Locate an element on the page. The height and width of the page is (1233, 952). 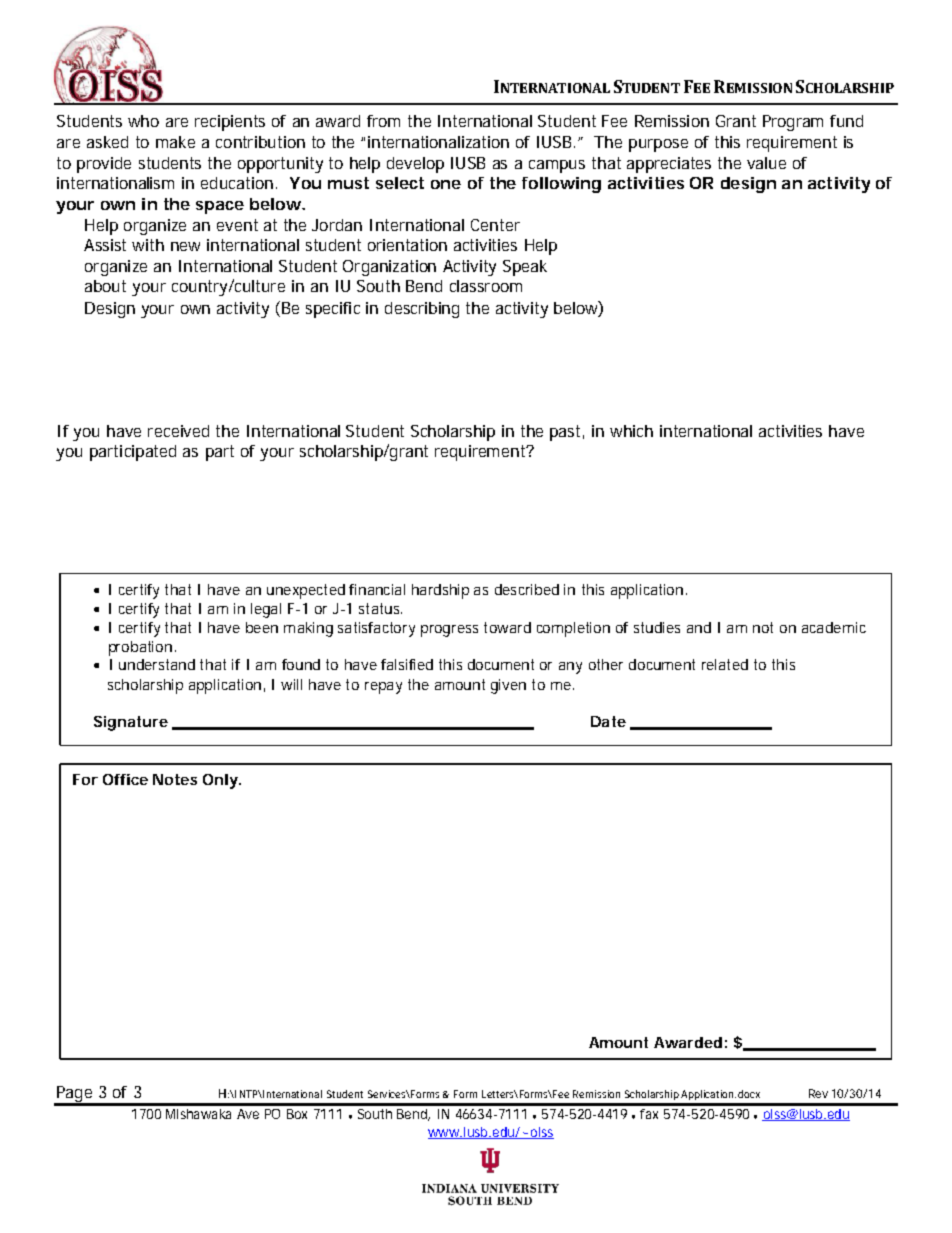
describing is located at coordinates (422, 310).
